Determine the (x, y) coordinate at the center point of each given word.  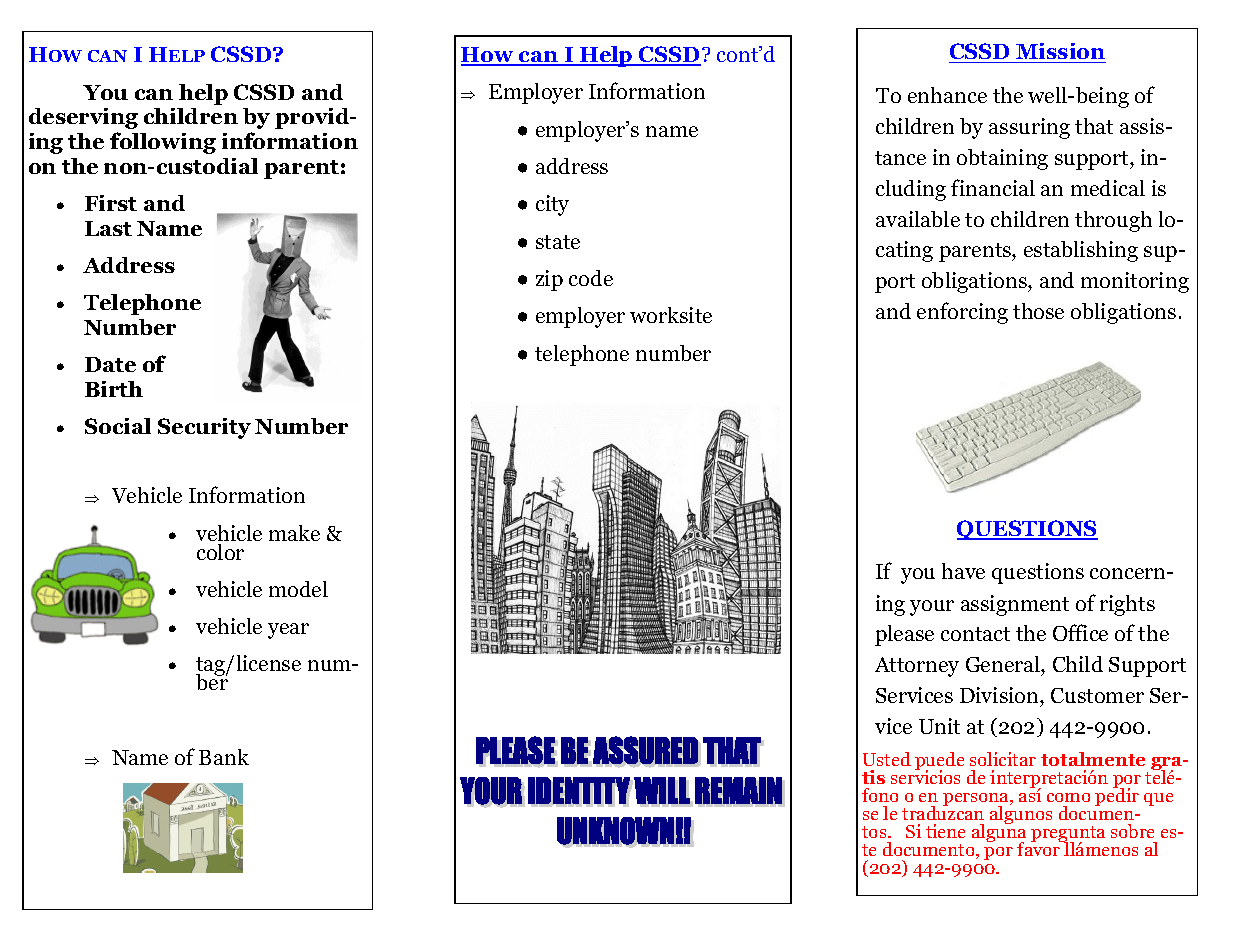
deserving (83, 118)
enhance (947, 95)
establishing (1081, 251)
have (963, 571)
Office (1080, 632)
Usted (887, 759)
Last (108, 228)
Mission (1060, 53)
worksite (671, 315)
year (288, 631)
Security (204, 428)
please (904, 635)
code (591, 278)
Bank (224, 757)
